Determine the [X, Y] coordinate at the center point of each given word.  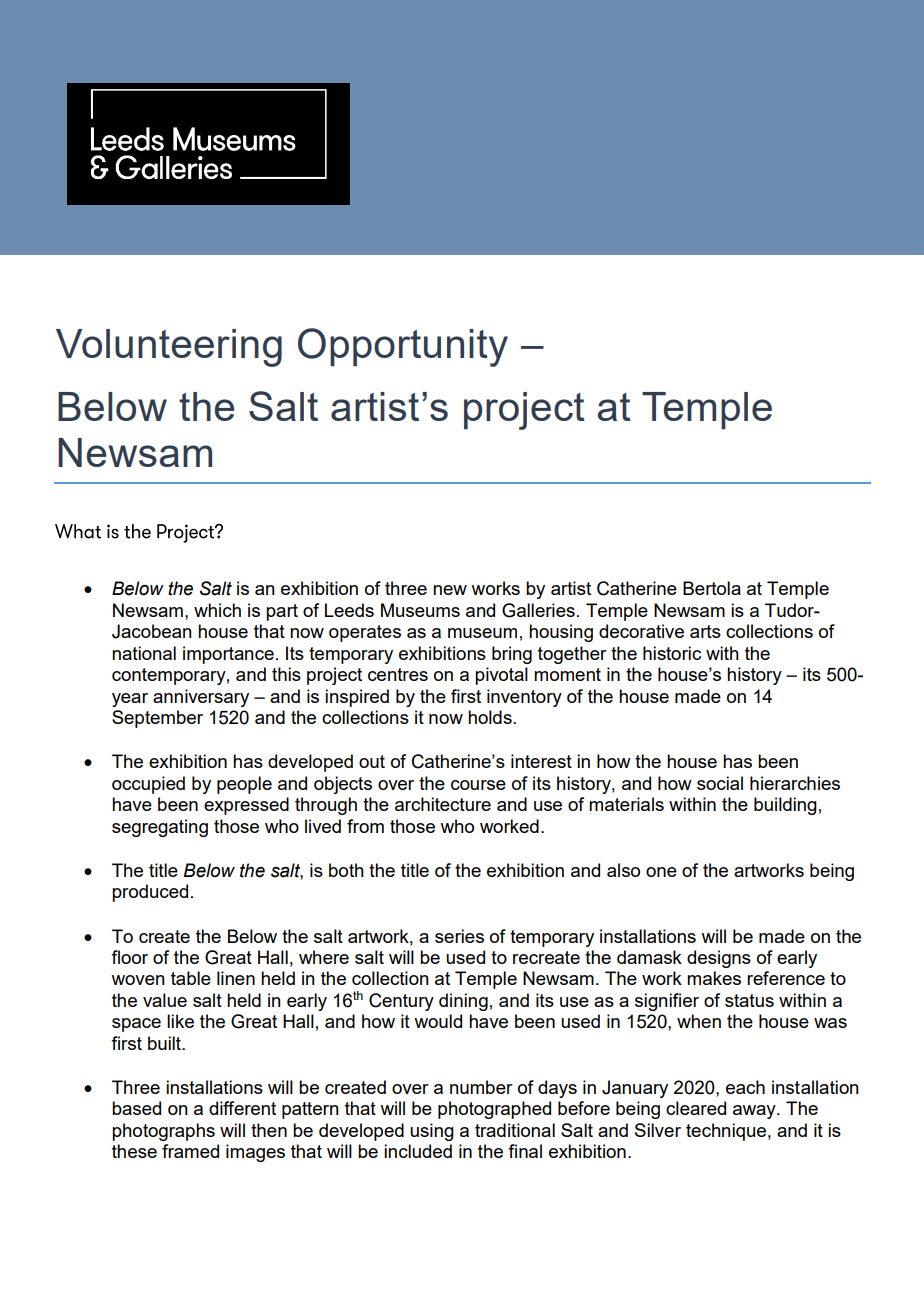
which [217, 610]
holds [491, 717]
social [720, 783]
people [244, 785]
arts [705, 631]
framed [190, 1151]
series [459, 936]
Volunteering [169, 348]
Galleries [538, 610]
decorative [641, 631]
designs [719, 959]
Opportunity [403, 347]
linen [236, 978]
